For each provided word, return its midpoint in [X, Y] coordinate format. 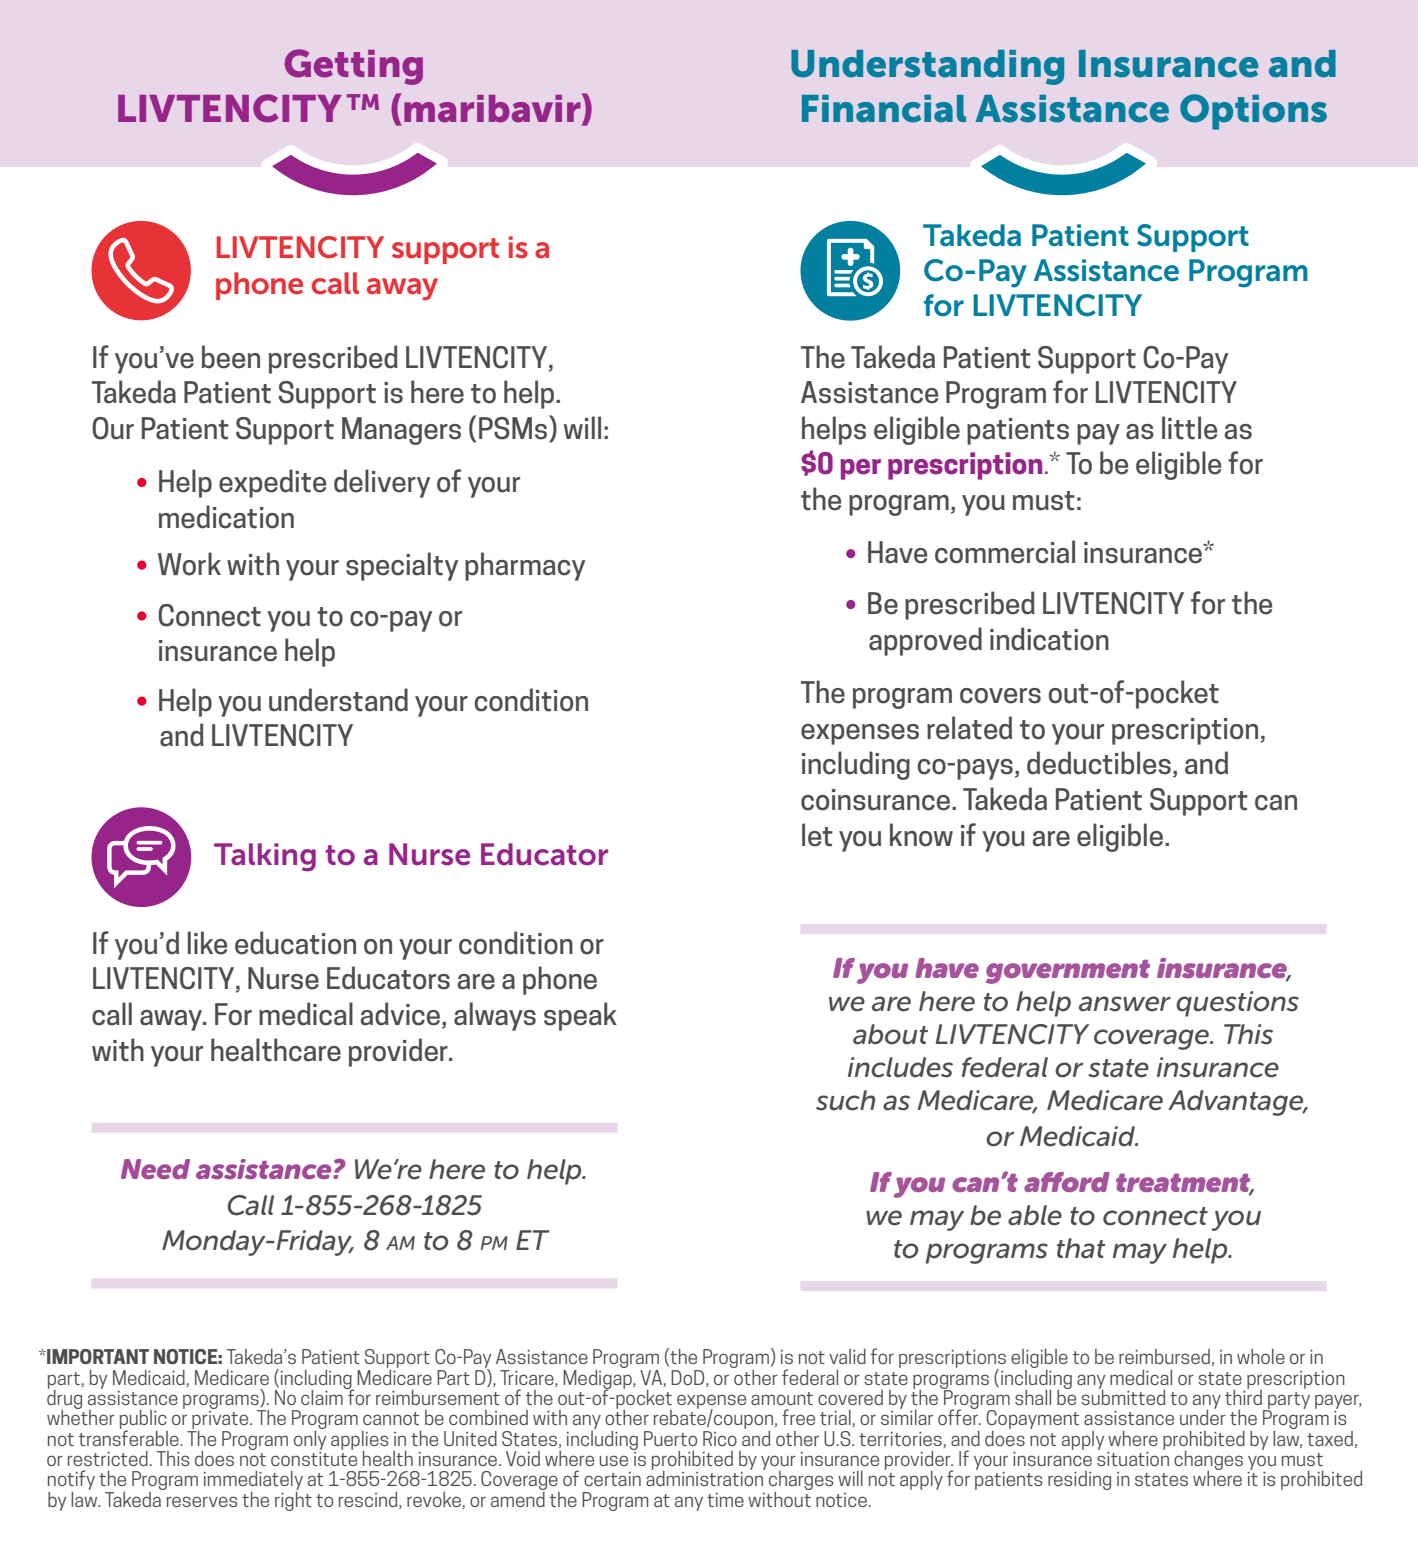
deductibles [1099, 763]
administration [705, 1477]
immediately [253, 1482]
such [845, 1100]
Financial [884, 109]
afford [1067, 1182]
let [817, 835]
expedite [272, 483]
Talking [265, 857]
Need [155, 1169]
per [860, 469]
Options [1253, 112]
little [1189, 428]
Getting [354, 67]
